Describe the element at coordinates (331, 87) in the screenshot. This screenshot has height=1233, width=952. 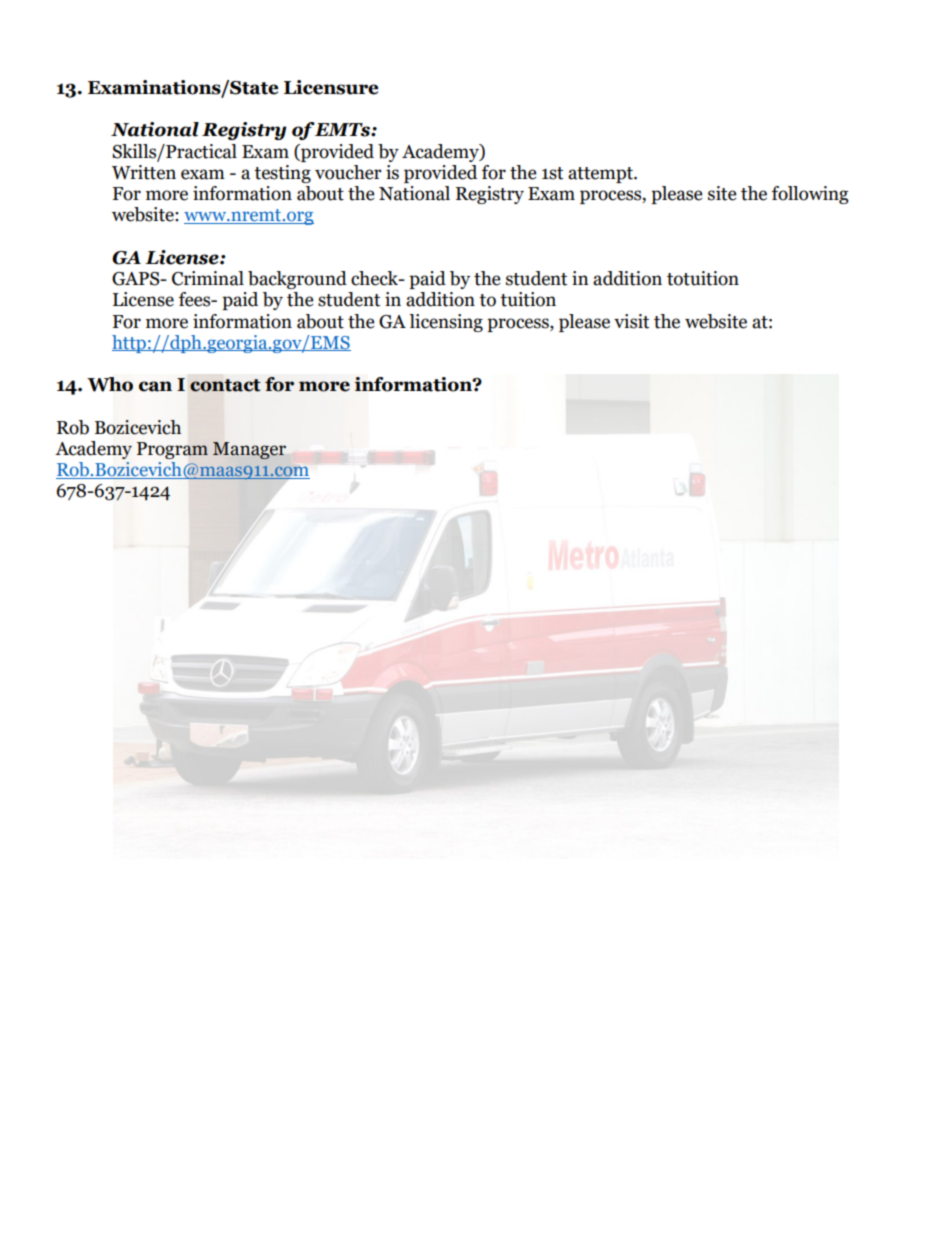
I see `Licensure` at that location.
